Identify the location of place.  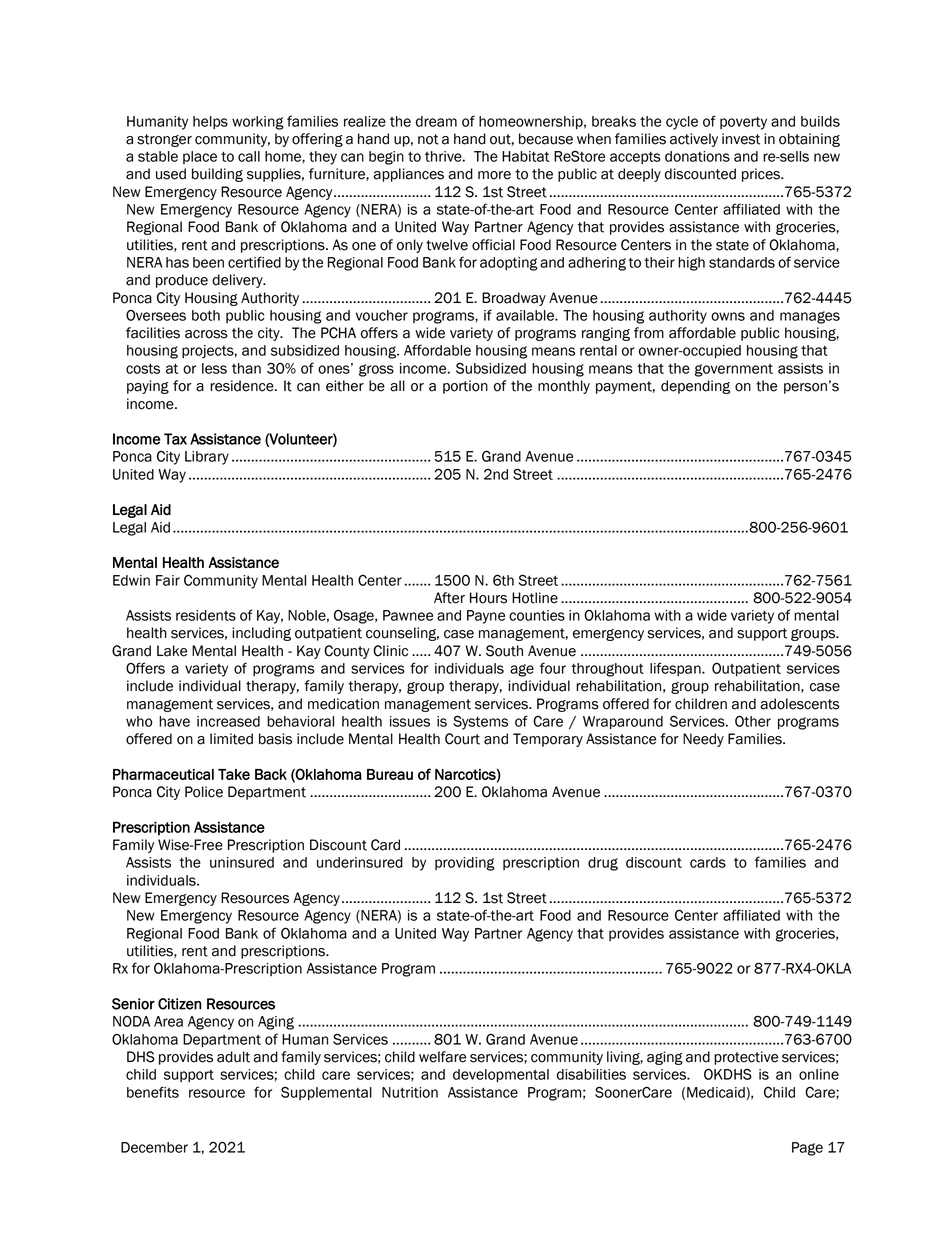
(200, 157).
